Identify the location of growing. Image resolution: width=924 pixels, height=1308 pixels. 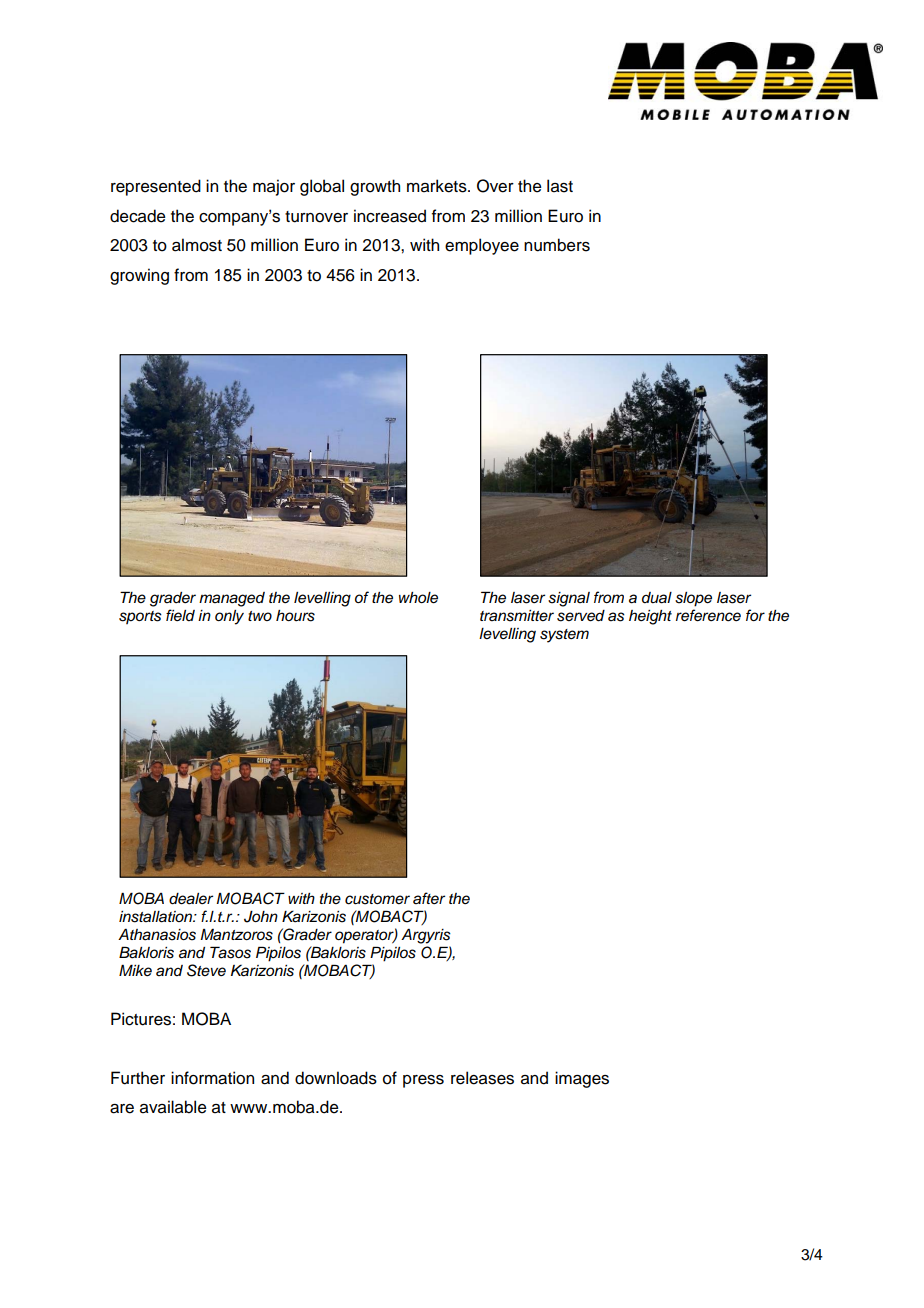
(139, 276).
